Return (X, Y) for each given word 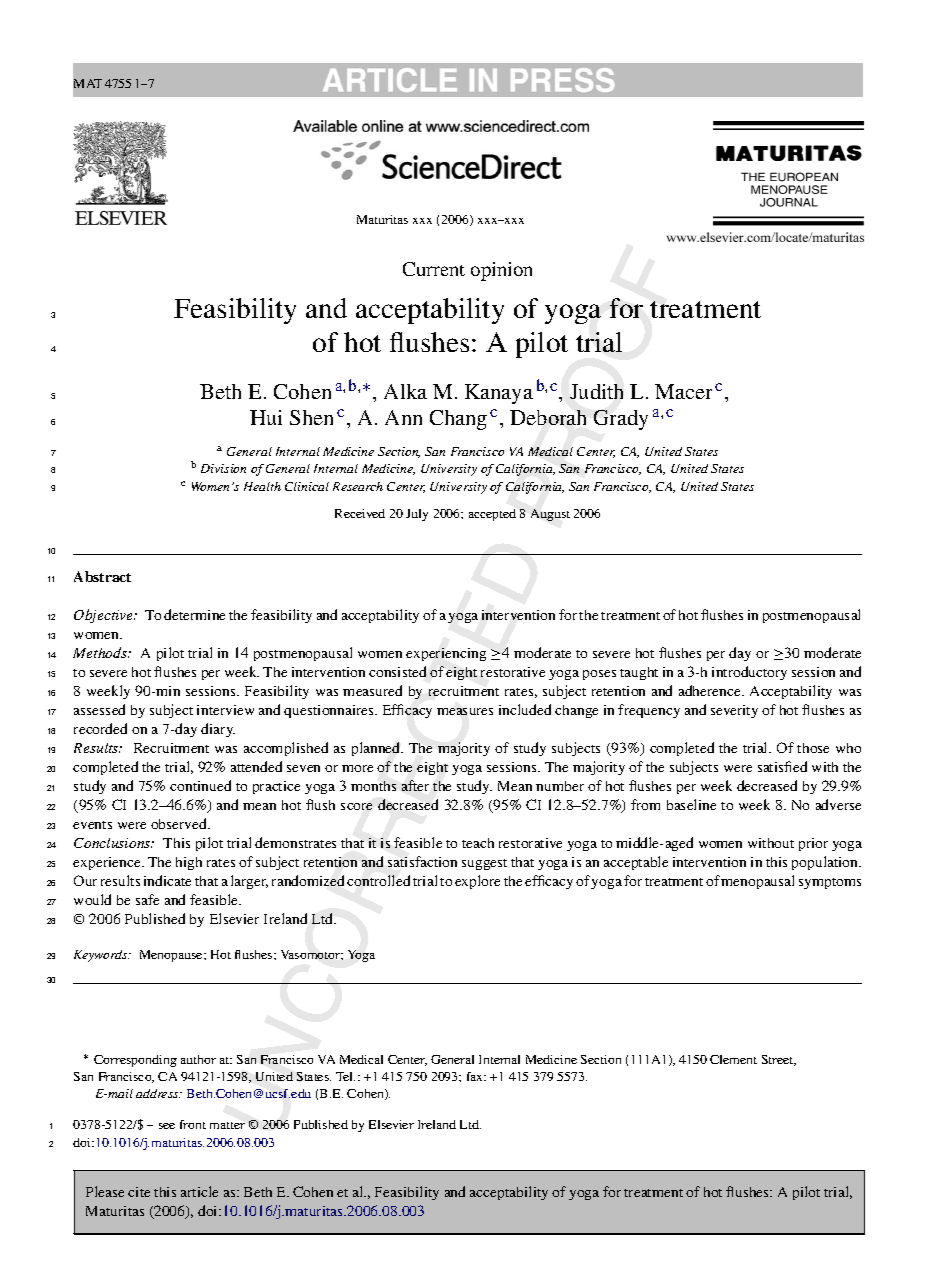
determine (194, 614)
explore (477, 882)
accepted (492, 515)
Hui (266, 417)
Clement (733, 1059)
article (199, 1191)
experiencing (446, 654)
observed (180, 823)
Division (223, 468)
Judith (596, 391)
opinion (501, 271)
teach (478, 843)
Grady (621, 420)
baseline (691, 804)
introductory (749, 673)
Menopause (172, 956)
